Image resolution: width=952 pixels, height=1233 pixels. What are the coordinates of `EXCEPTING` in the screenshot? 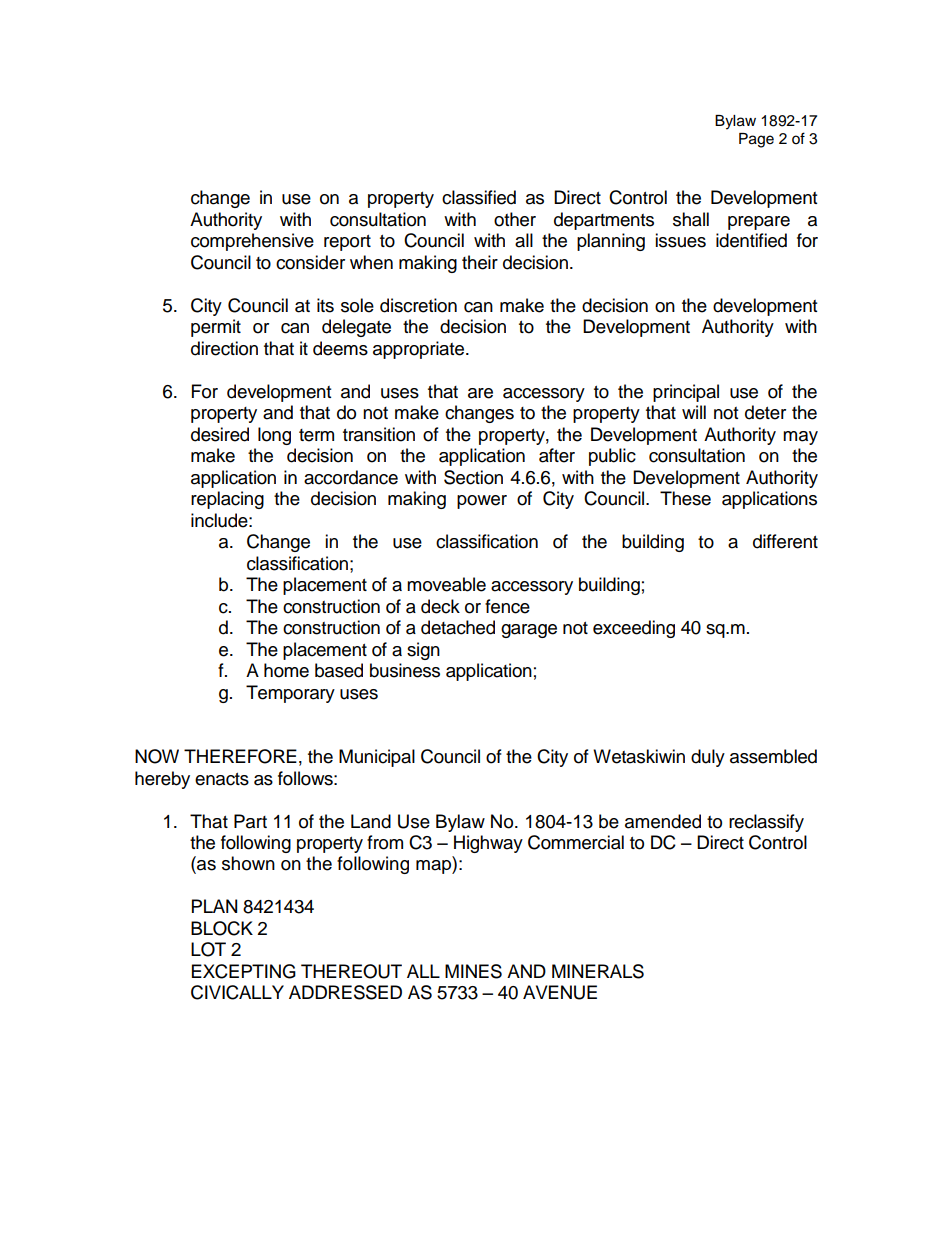 It's located at (244, 971).
